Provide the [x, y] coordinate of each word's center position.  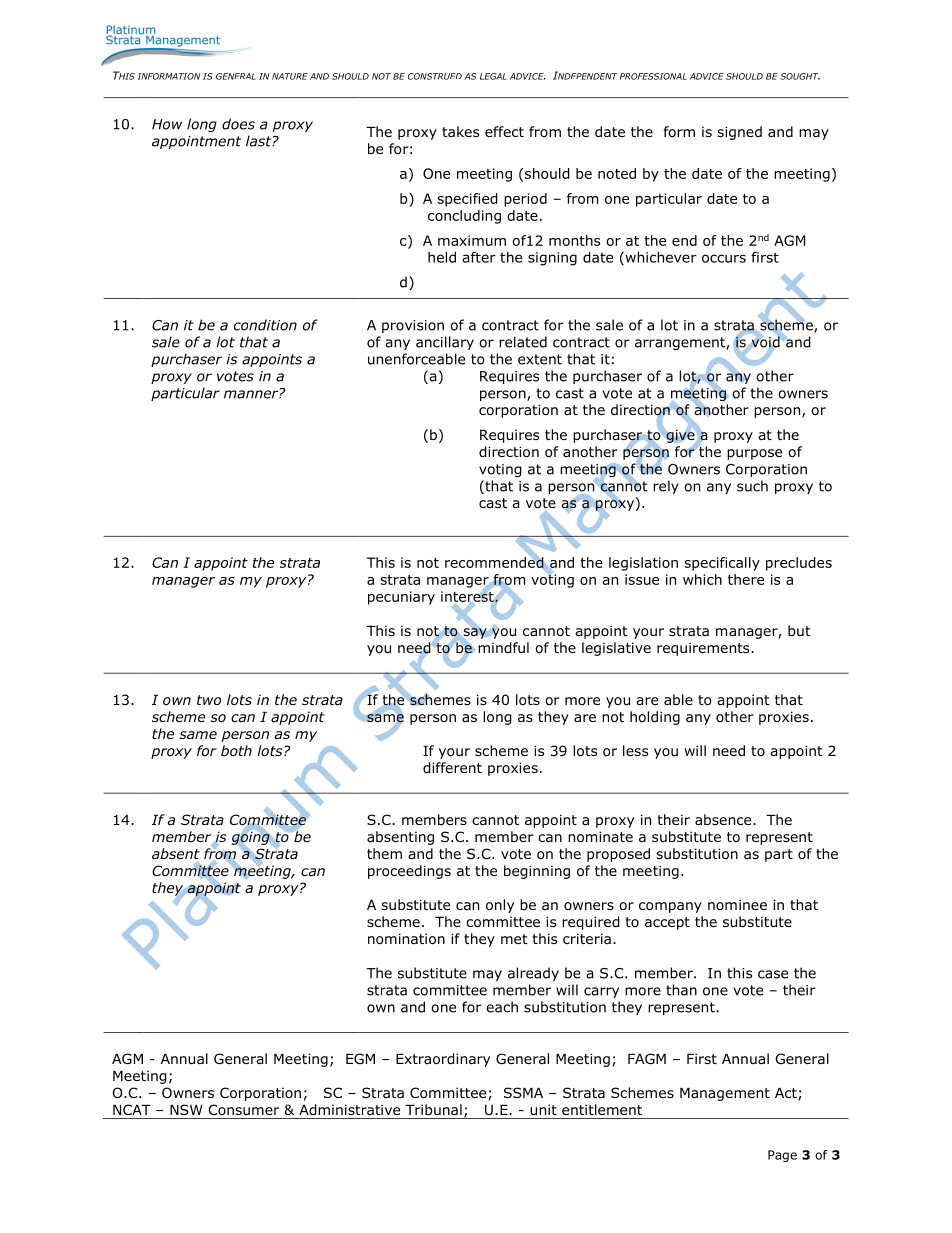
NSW [186, 1109]
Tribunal [433, 1109]
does [238, 124]
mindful [503, 648]
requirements [704, 649]
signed [739, 133]
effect [504, 131]
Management [725, 1094]
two [209, 700]
